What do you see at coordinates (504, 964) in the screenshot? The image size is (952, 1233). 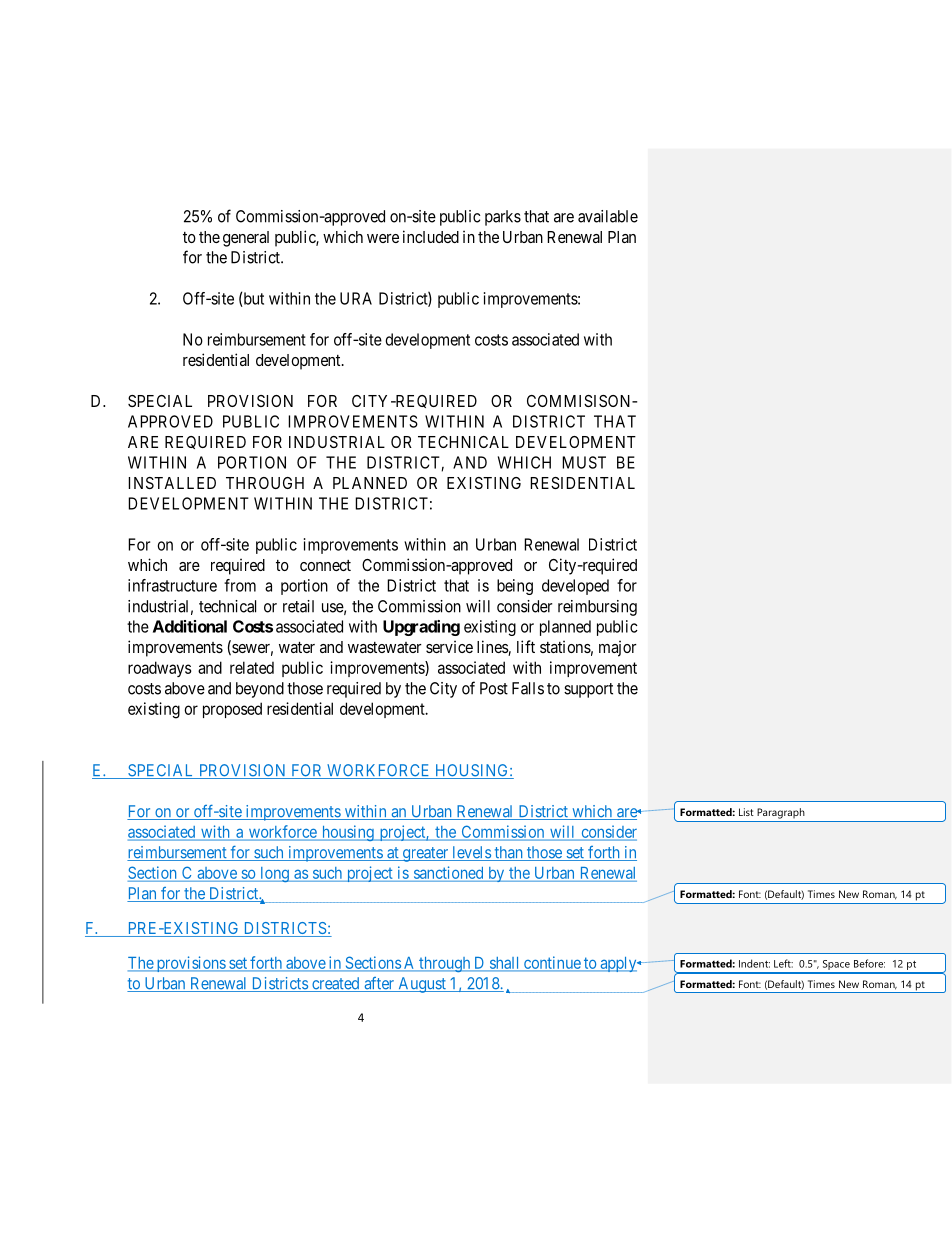 I see `shall` at bounding box center [504, 964].
